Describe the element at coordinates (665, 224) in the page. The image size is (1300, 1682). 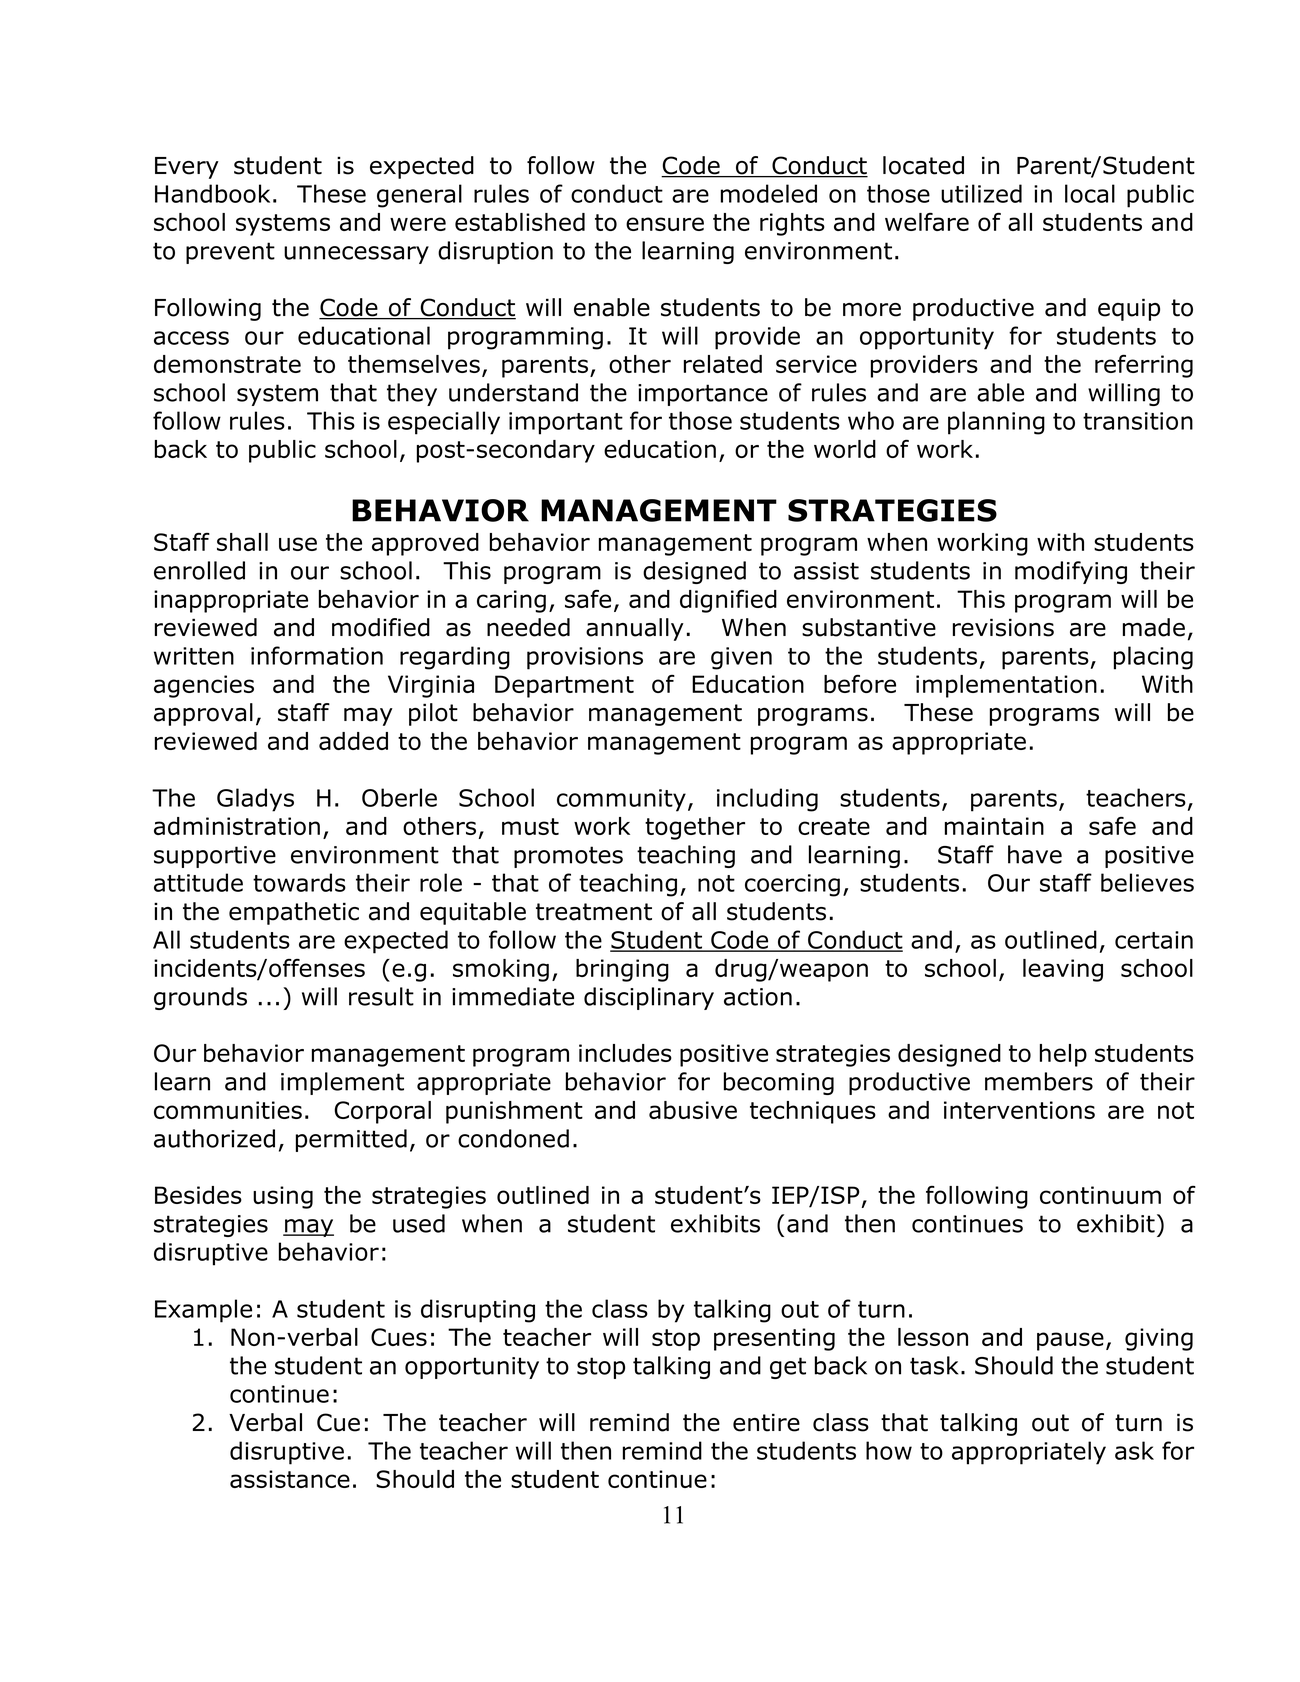
I see `ensure` at that location.
